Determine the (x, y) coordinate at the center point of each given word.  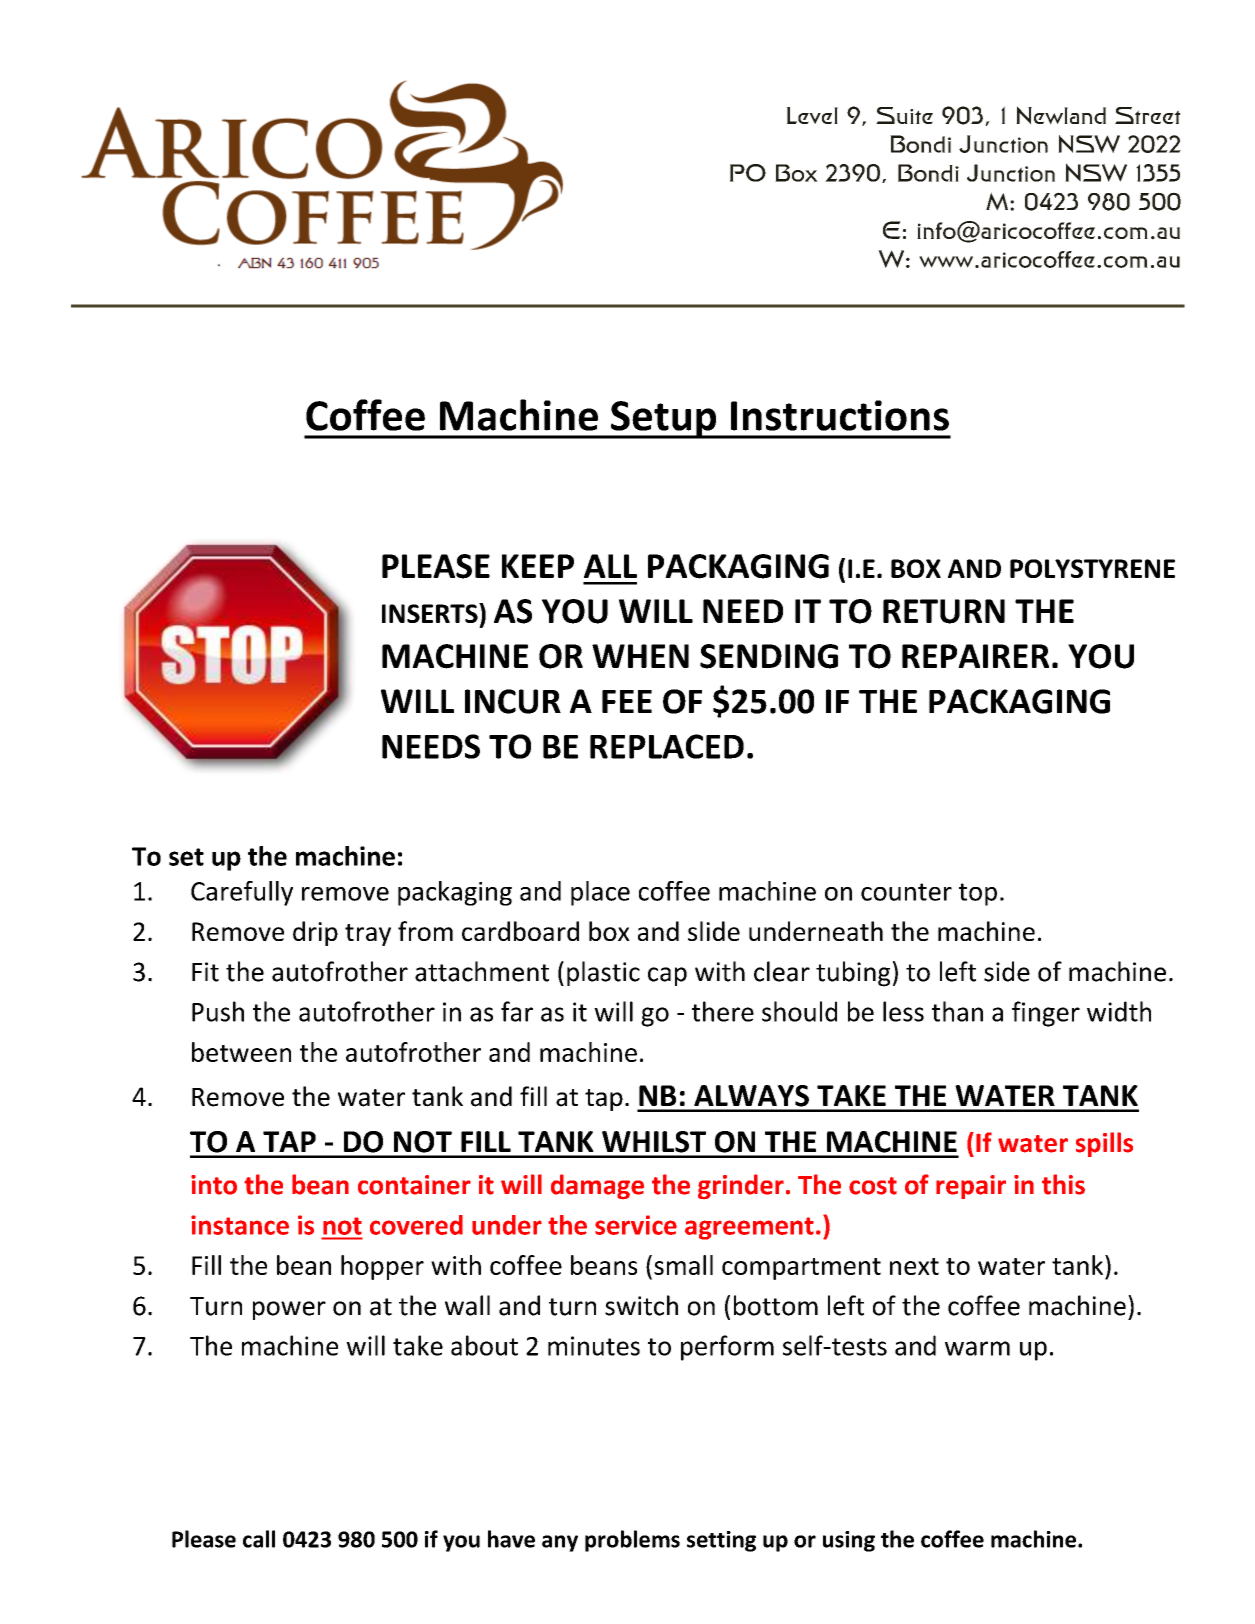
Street (1148, 115)
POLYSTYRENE (1092, 568)
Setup (664, 420)
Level (812, 115)
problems (632, 1541)
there (723, 1011)
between (241, 1052)
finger (1046, 1014)
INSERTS (431, 613)
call (259, 1539)
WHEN (640, 656)
